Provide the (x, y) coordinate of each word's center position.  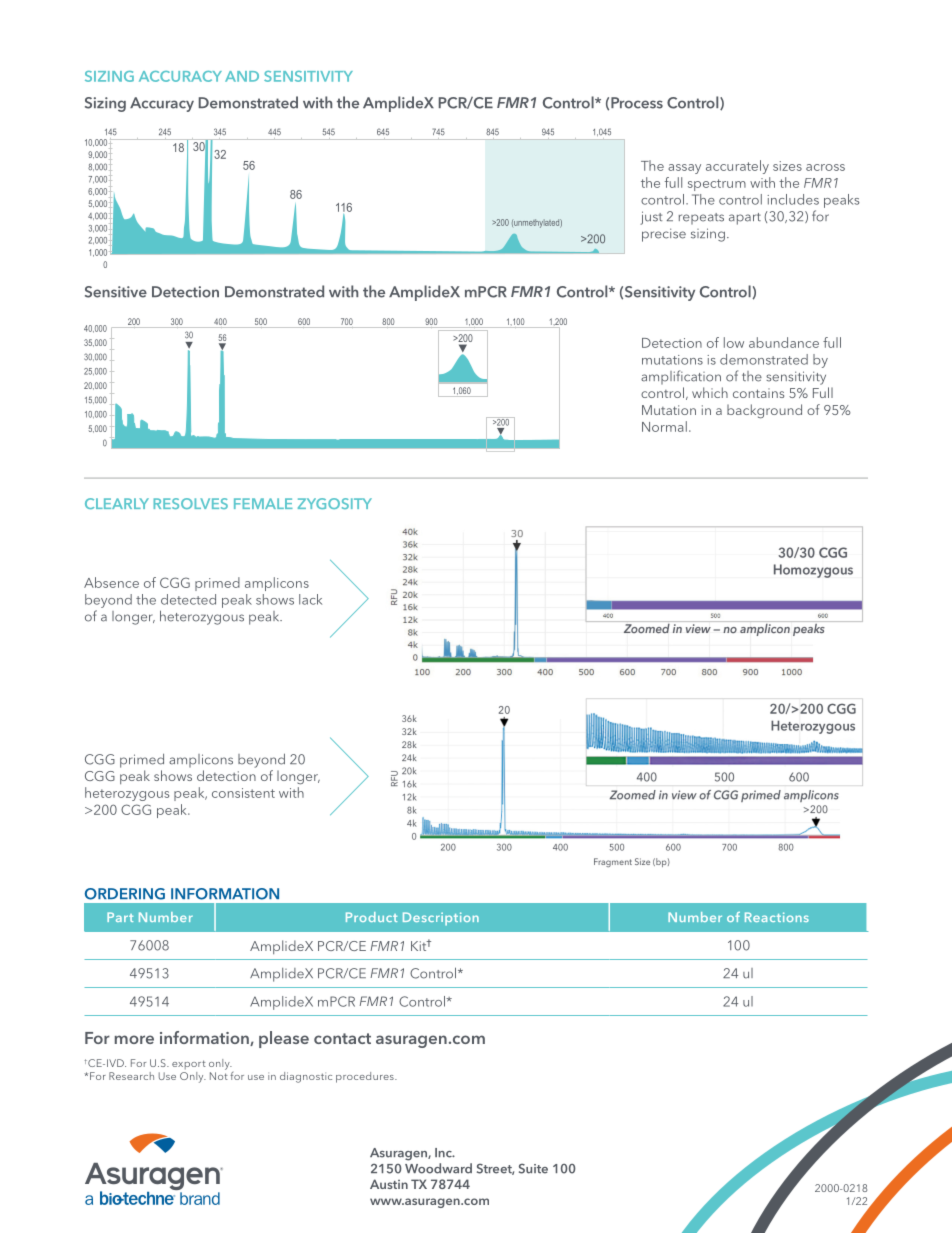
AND (242, 76)
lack (310, 599)
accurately (737, 167)
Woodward (438, 1168)
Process (637, 103)
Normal (664, 426)
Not (219, 1076)
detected (188, 599)
